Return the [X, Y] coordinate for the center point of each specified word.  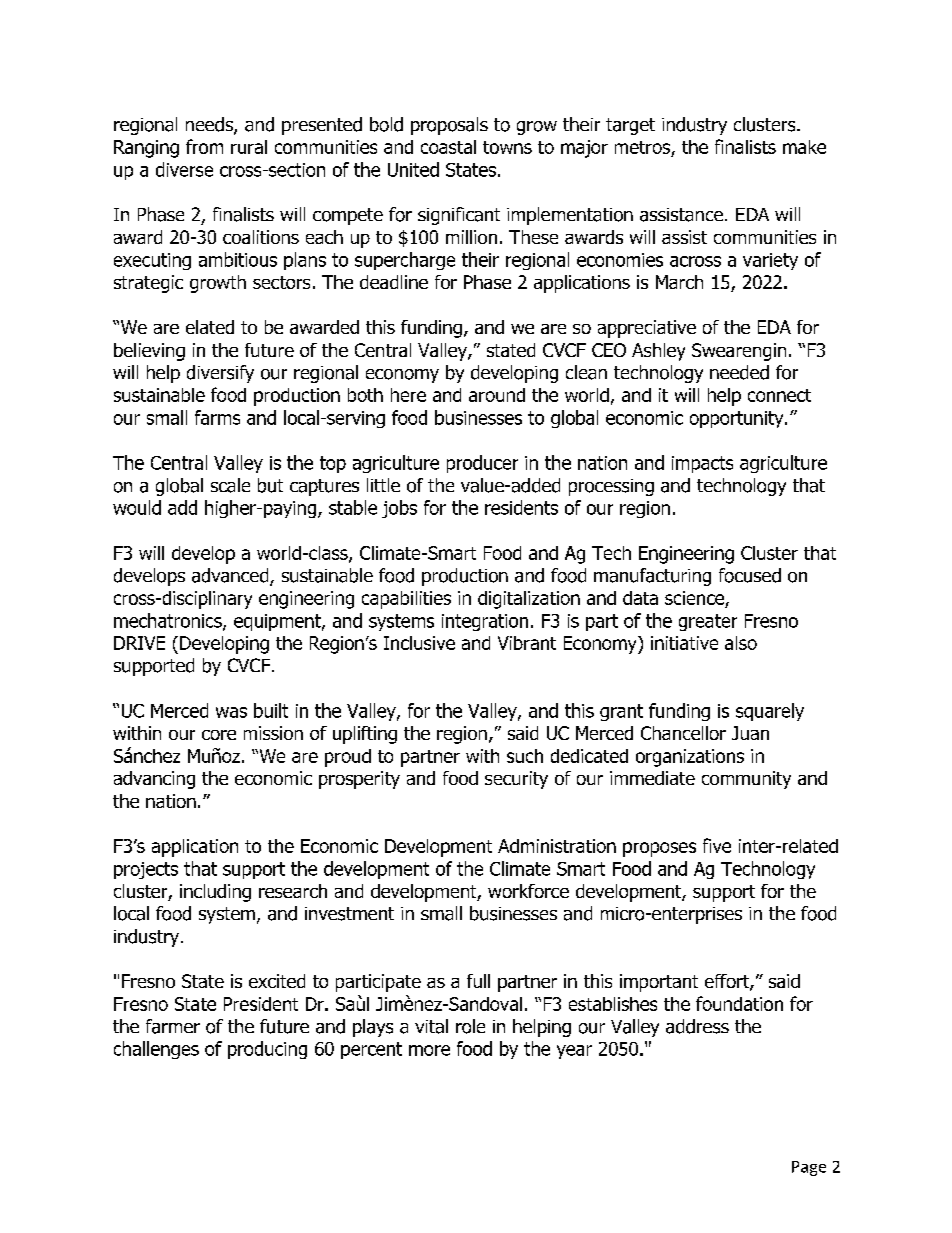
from [204, 146]
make [804, 147]
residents [521, 507]
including [215, 893]
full [478, 981]
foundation [739, 1003]
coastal [448, 147]
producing [267, 1050]
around [497, 395]
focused [750, 575]
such [525, 756]
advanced [231, 576]
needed [739, 372]
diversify [220, 374]
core [219, 735]
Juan [750, 733]
